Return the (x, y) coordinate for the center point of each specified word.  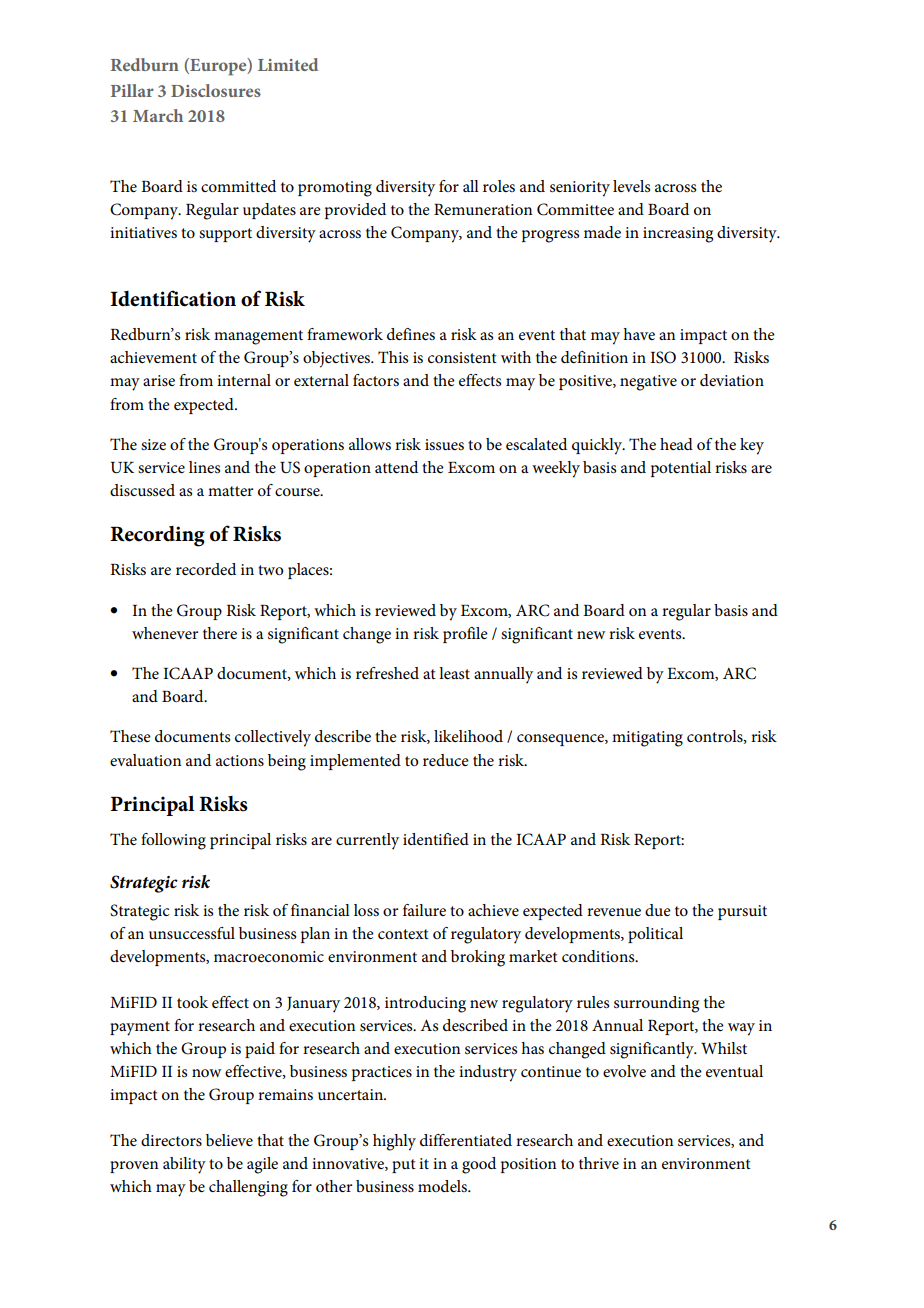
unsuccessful (192, 933)
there (220, 633)
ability (184, 1165)
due (658, 910)
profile (465, 635)
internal (244, 380)
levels (631, 186)
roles (499, 186)
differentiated (466, 1140)
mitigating (647, 739)
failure (424, 910)
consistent (462, 357)
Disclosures (216, 90)
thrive (599, 1163)
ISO (663, 357)
